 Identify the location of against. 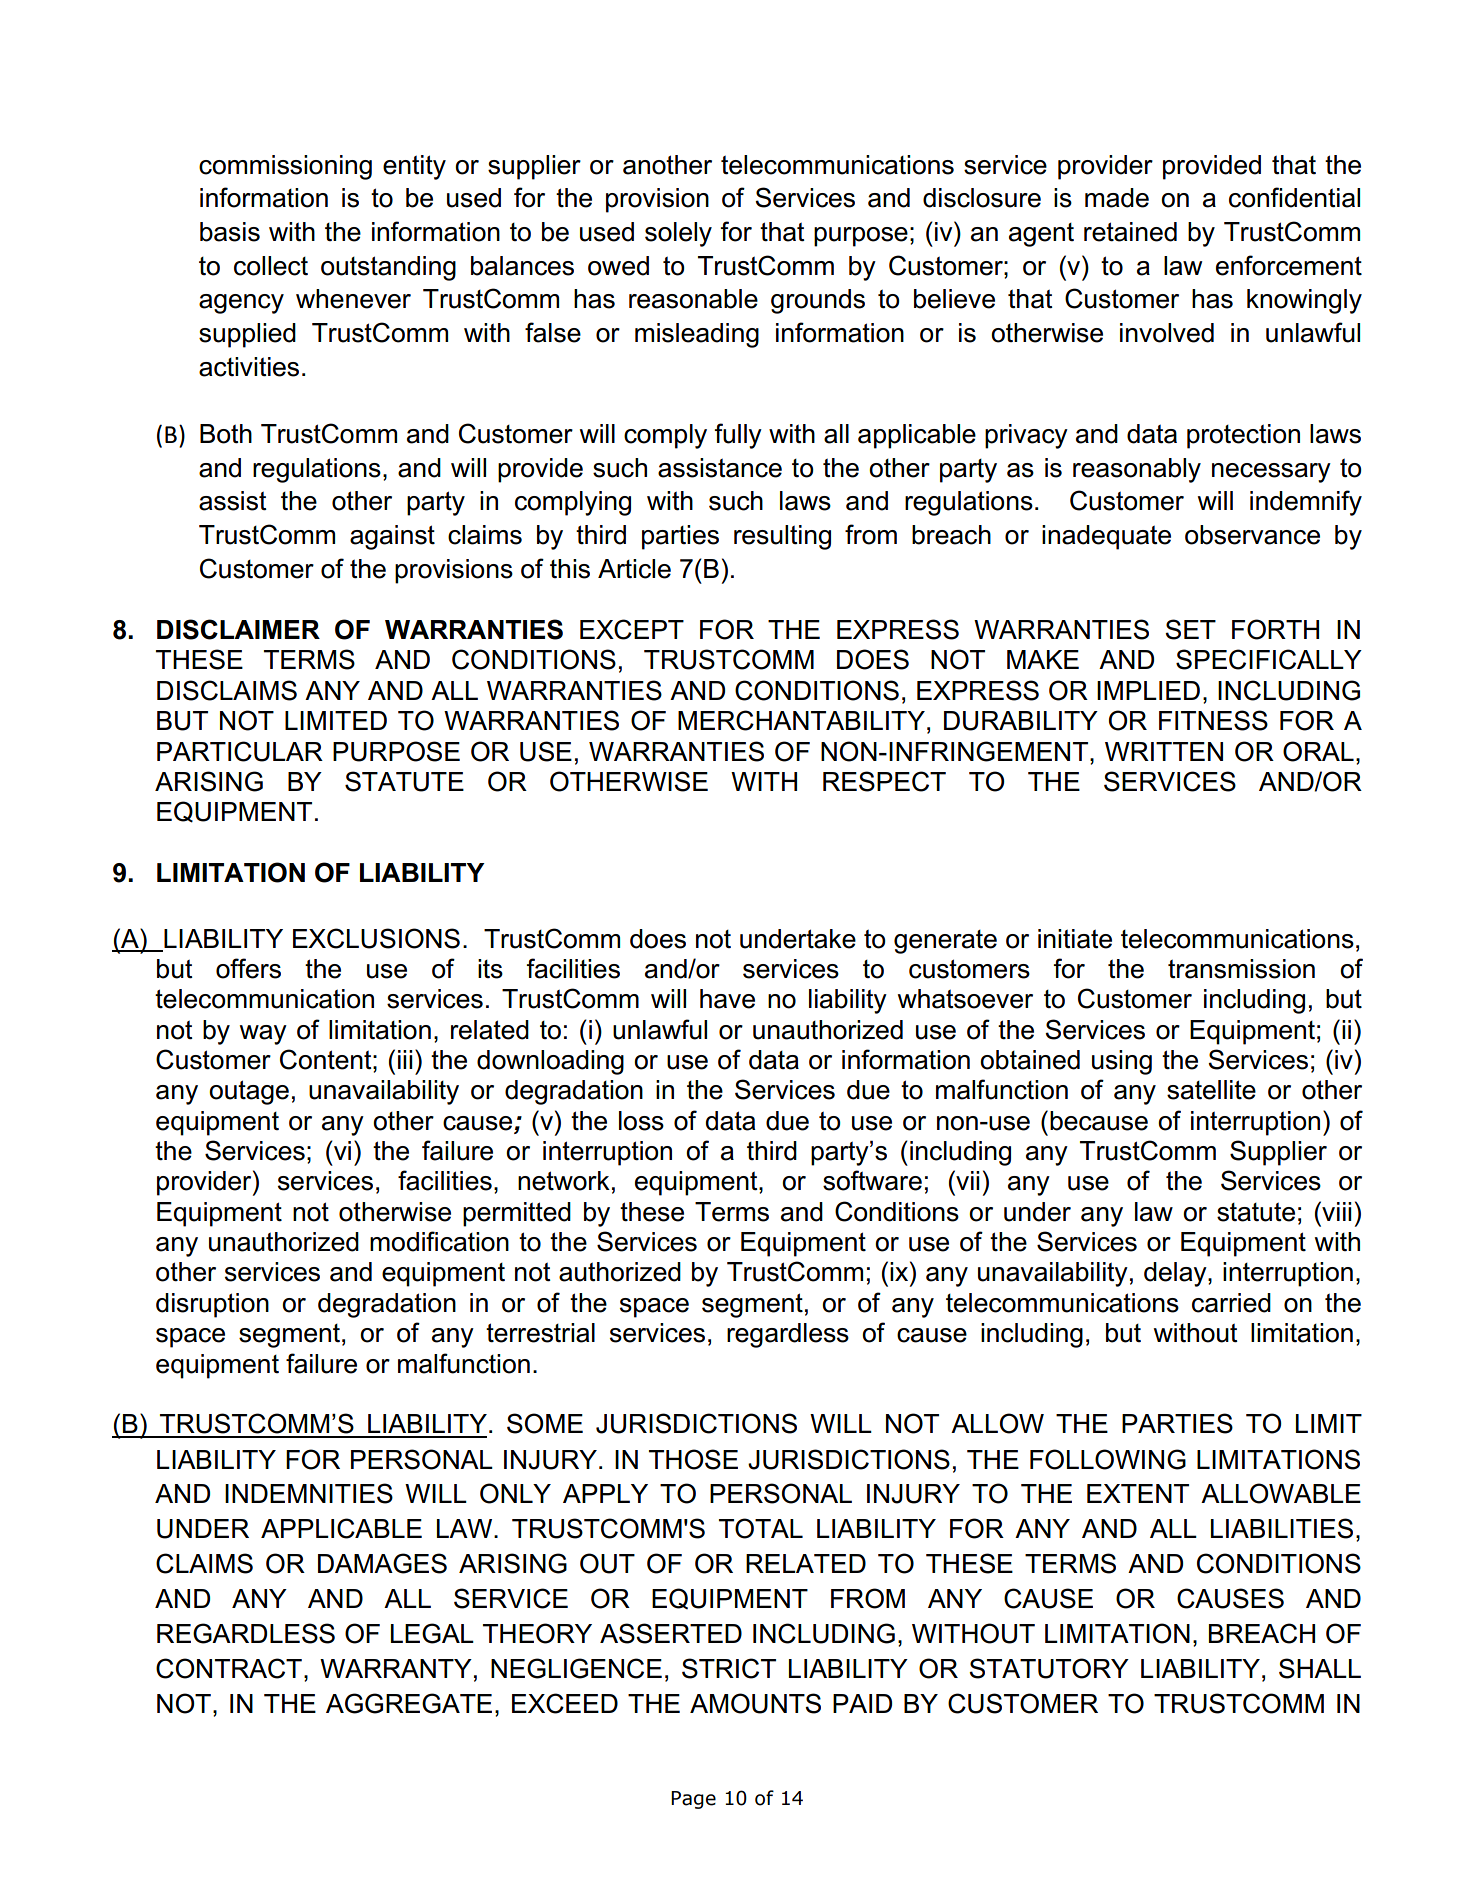
(392, 537).
